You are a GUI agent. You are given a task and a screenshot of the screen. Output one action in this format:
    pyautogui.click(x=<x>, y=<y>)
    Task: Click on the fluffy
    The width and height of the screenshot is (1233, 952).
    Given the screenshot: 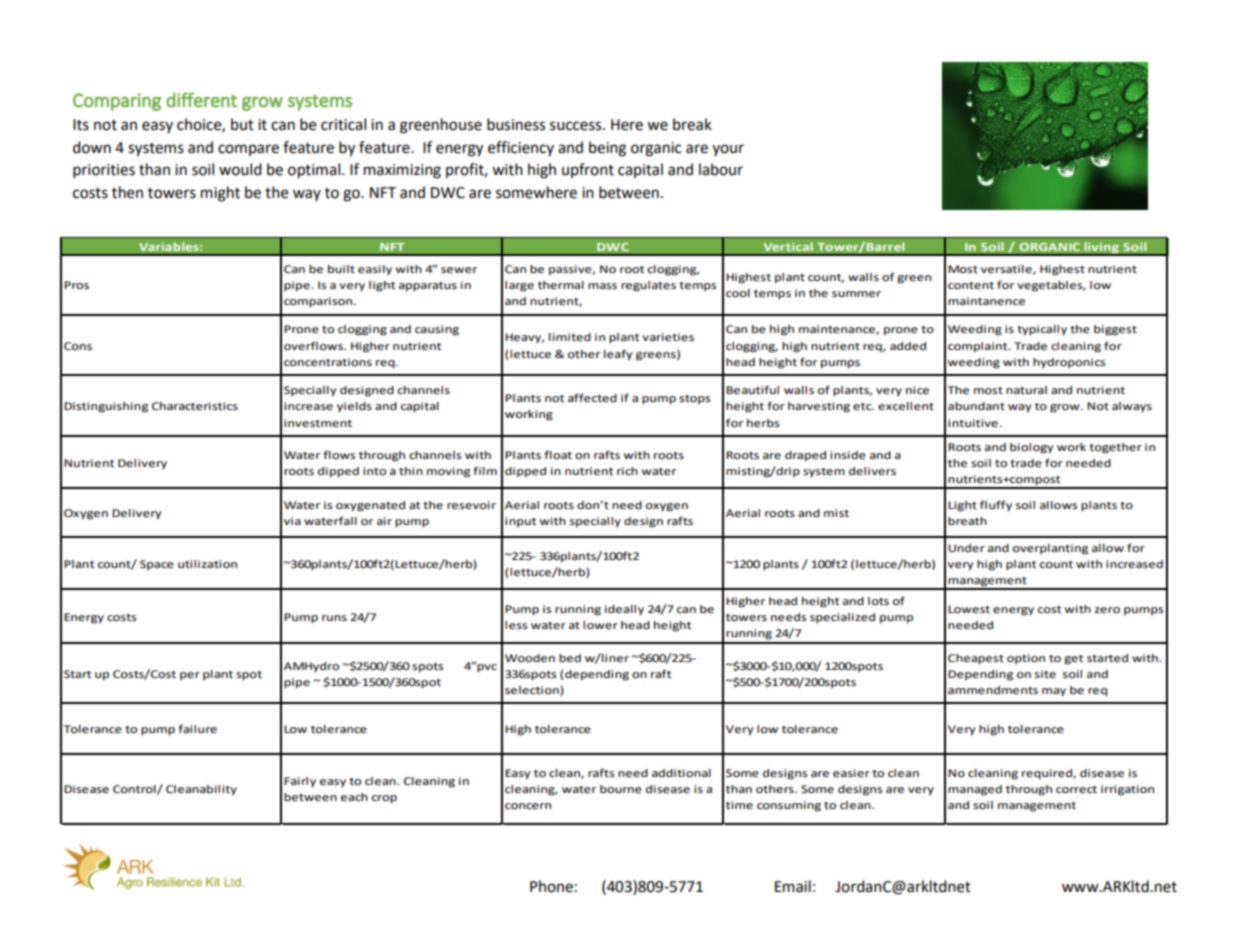 What is the action you would take?
    pyautogui.click(x=996, y=506)
